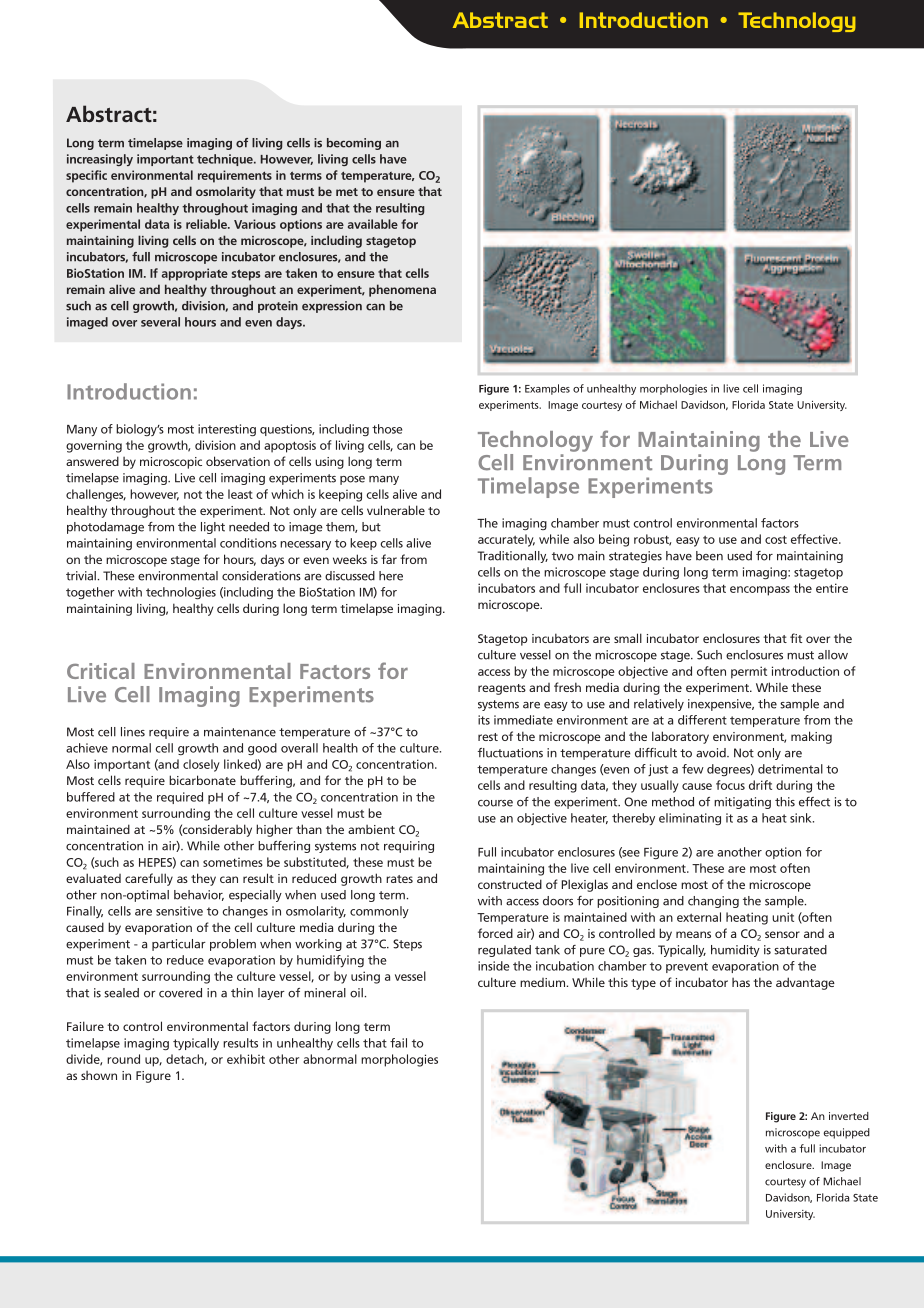  Describe the element at coordinates (396, 510) in the screenshot. I see `vulnerable` at that location.
